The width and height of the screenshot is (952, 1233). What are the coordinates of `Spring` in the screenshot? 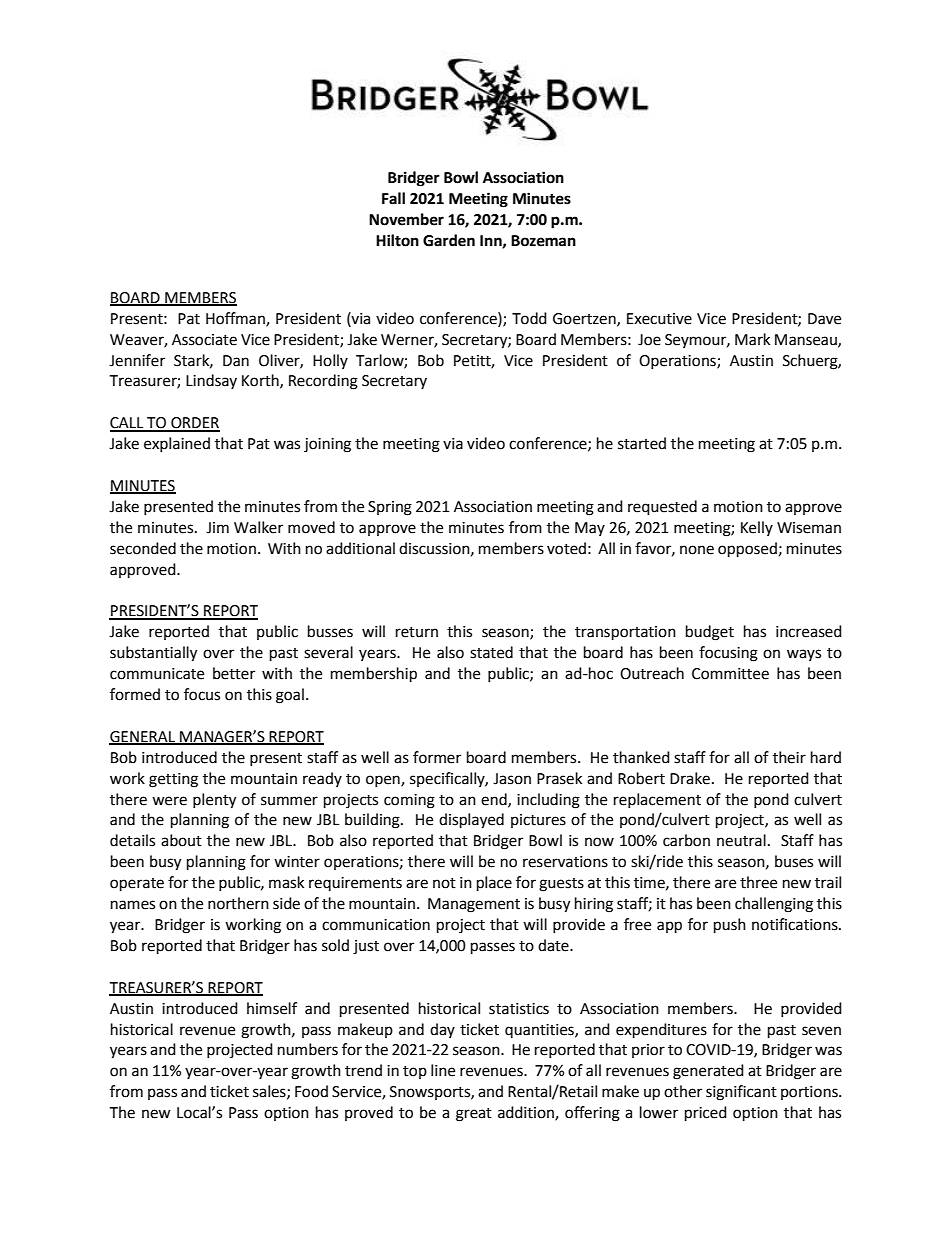 It's located at (390, 508).
